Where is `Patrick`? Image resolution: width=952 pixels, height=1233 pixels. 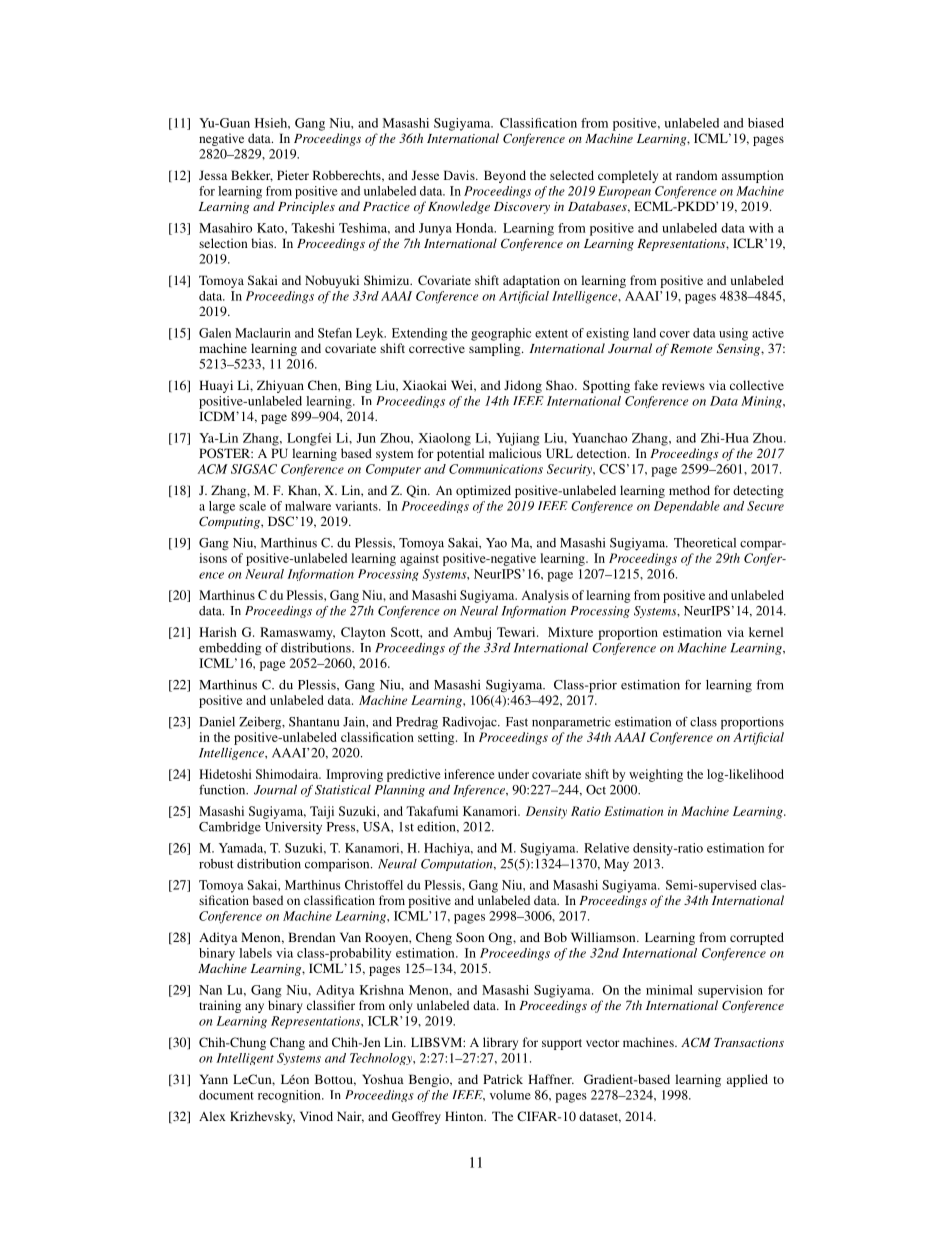 Patrick is located at coordinates (503, 1079).
